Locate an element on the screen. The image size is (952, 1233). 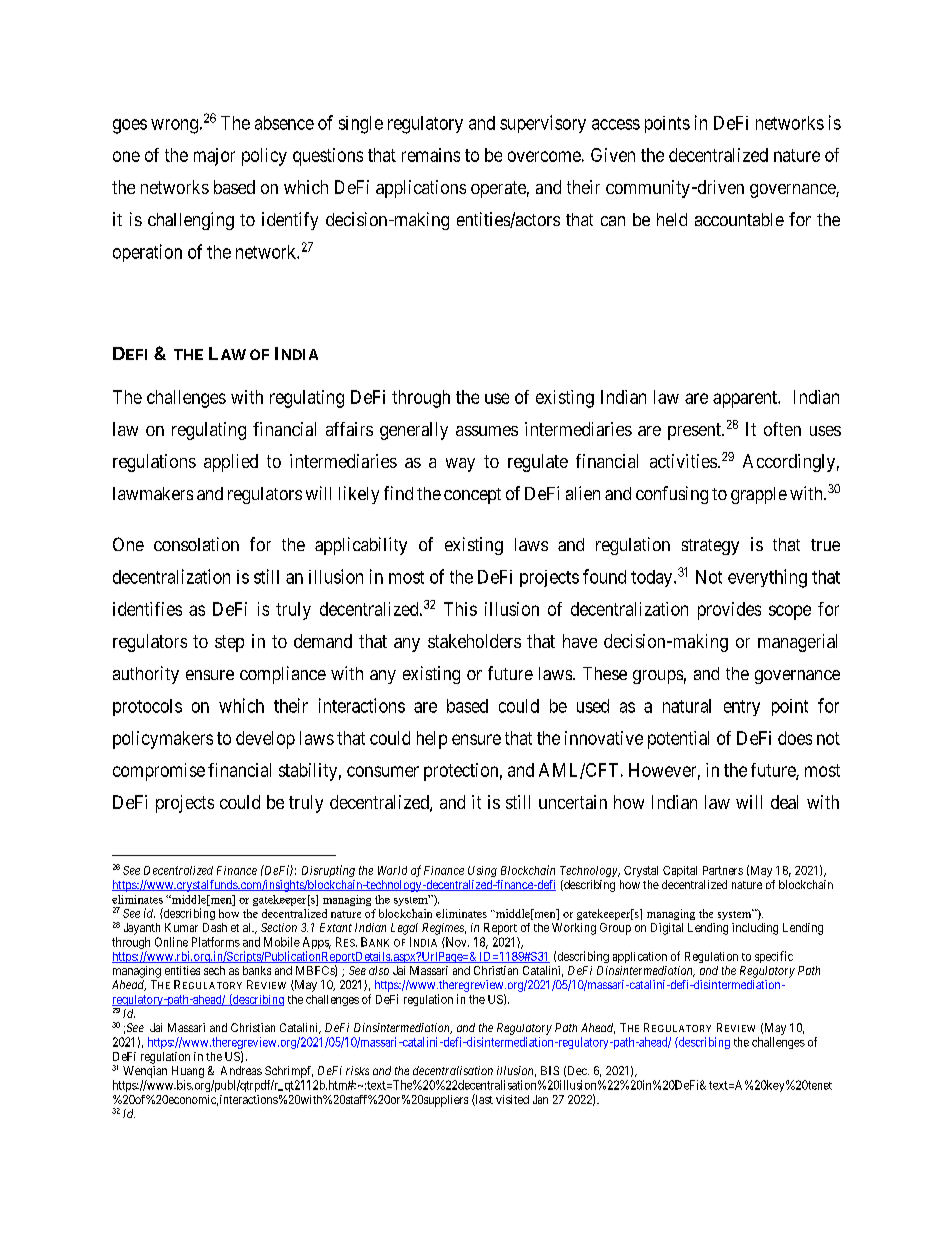
accountable is located at coordinates (739, 219).
